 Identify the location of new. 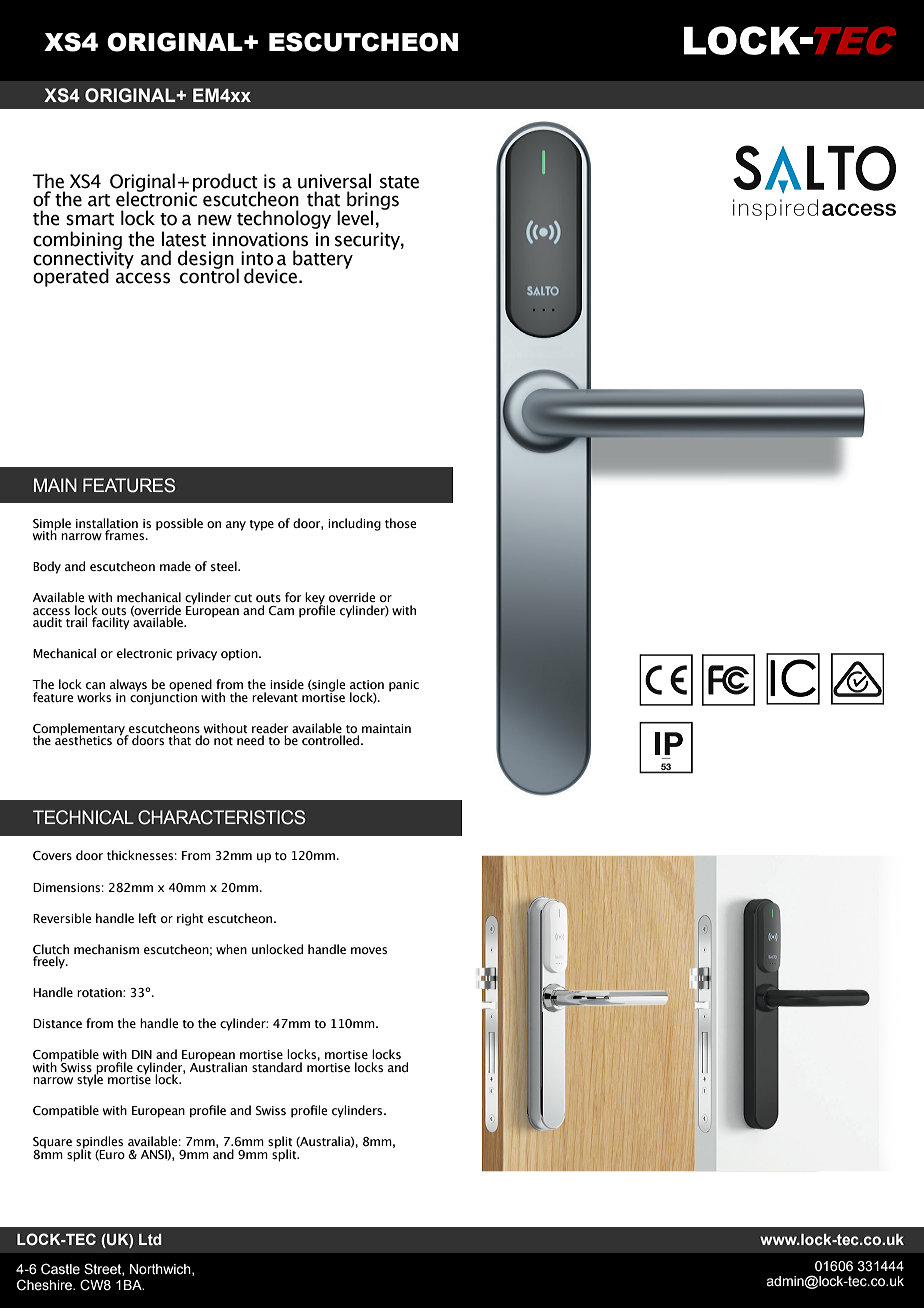
(215, 220).
